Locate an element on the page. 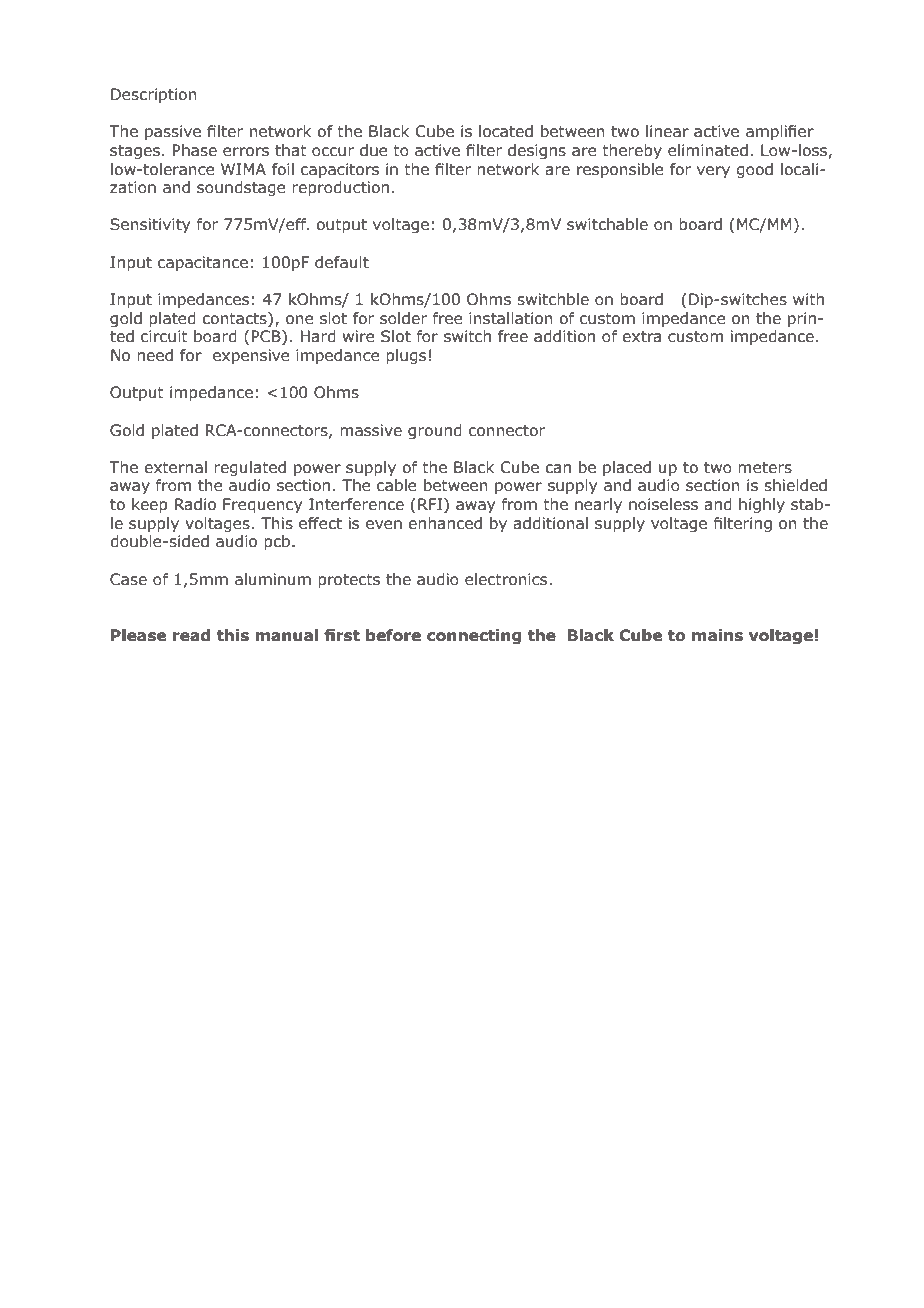  passive is located at coordinates (173, 132).
